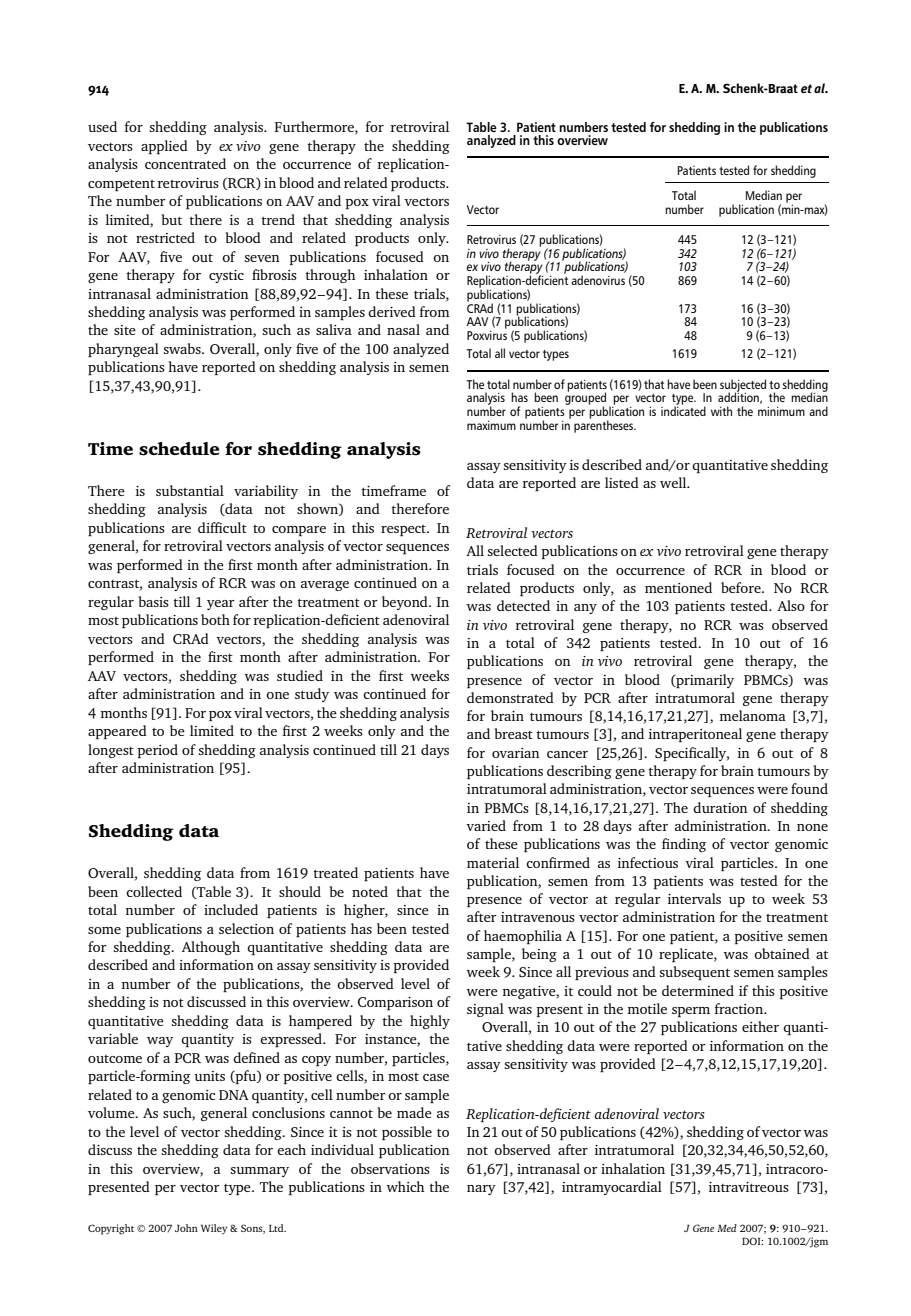  What do you see at coordinates (674, 482) in the screenshot?
I see `well` at bounding box center [674, 482].
